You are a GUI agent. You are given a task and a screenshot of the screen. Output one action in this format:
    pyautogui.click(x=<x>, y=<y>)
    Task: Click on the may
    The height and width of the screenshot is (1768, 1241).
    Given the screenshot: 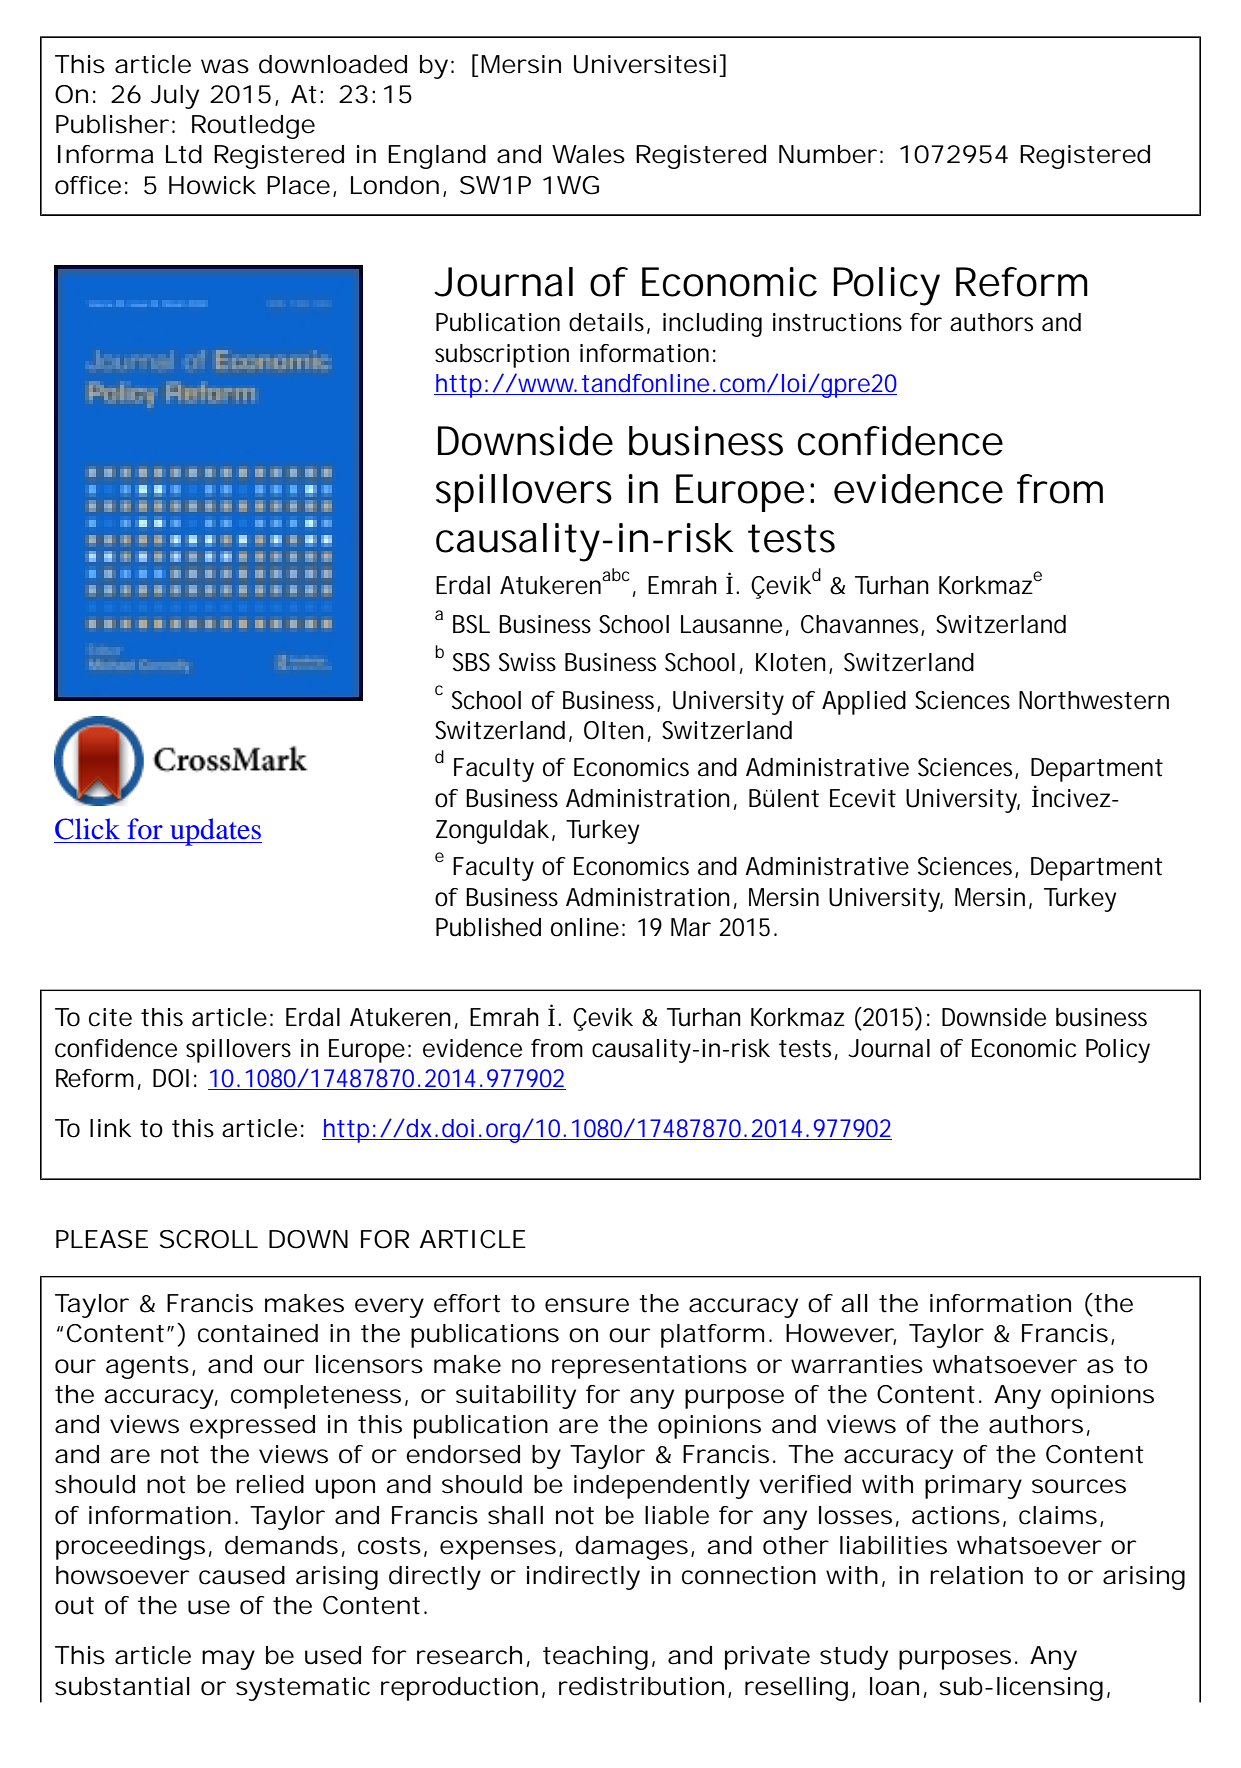 What is the action you would take?
    pyautogui.click(x=228, y=1660)
